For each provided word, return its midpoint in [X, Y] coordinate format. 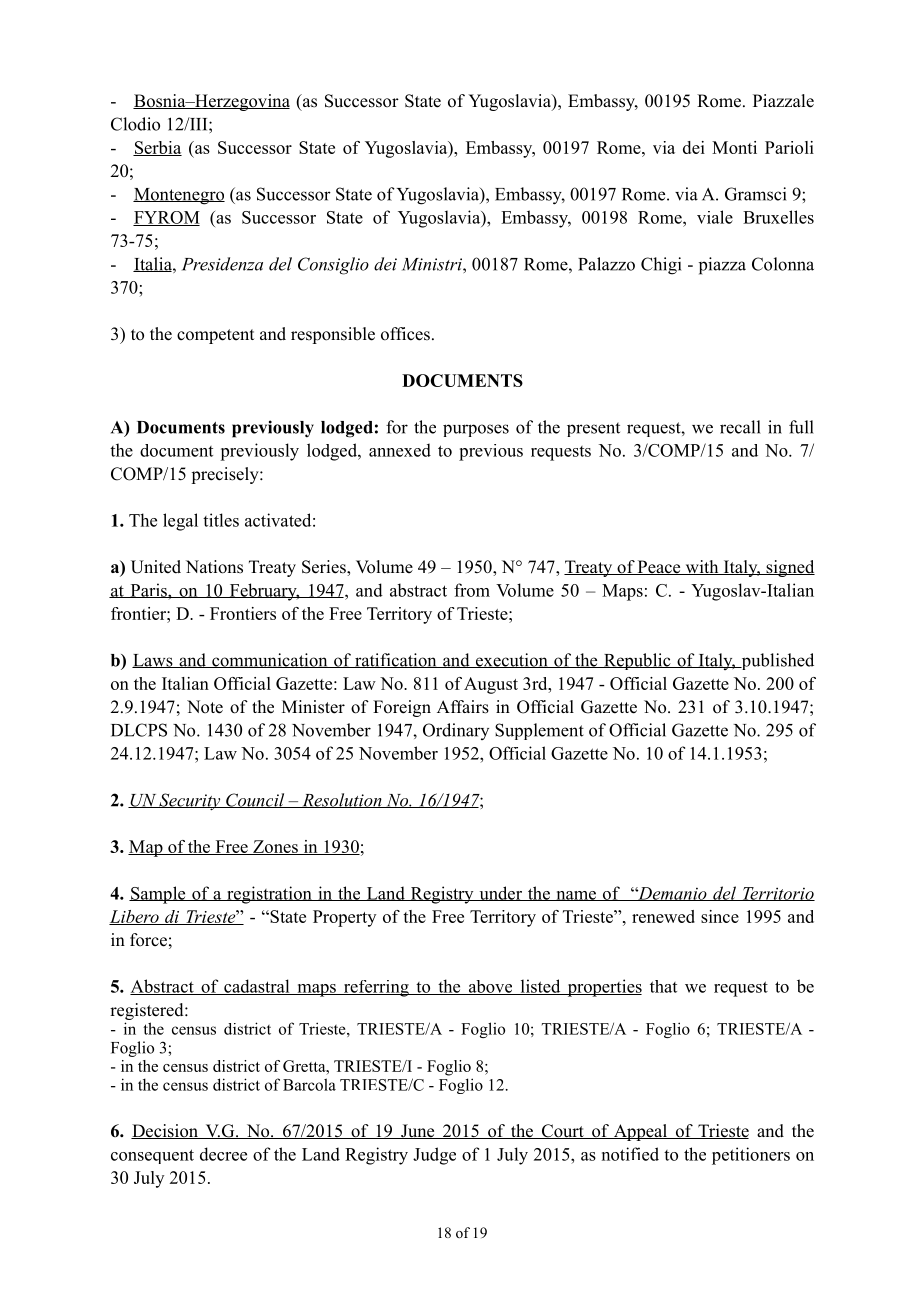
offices [405, 334]
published [776, 661]
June [418, 1131]
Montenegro [179, 196]
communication [270, 660]
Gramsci [755, 194]
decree [223, 1154]
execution [512, 660]
